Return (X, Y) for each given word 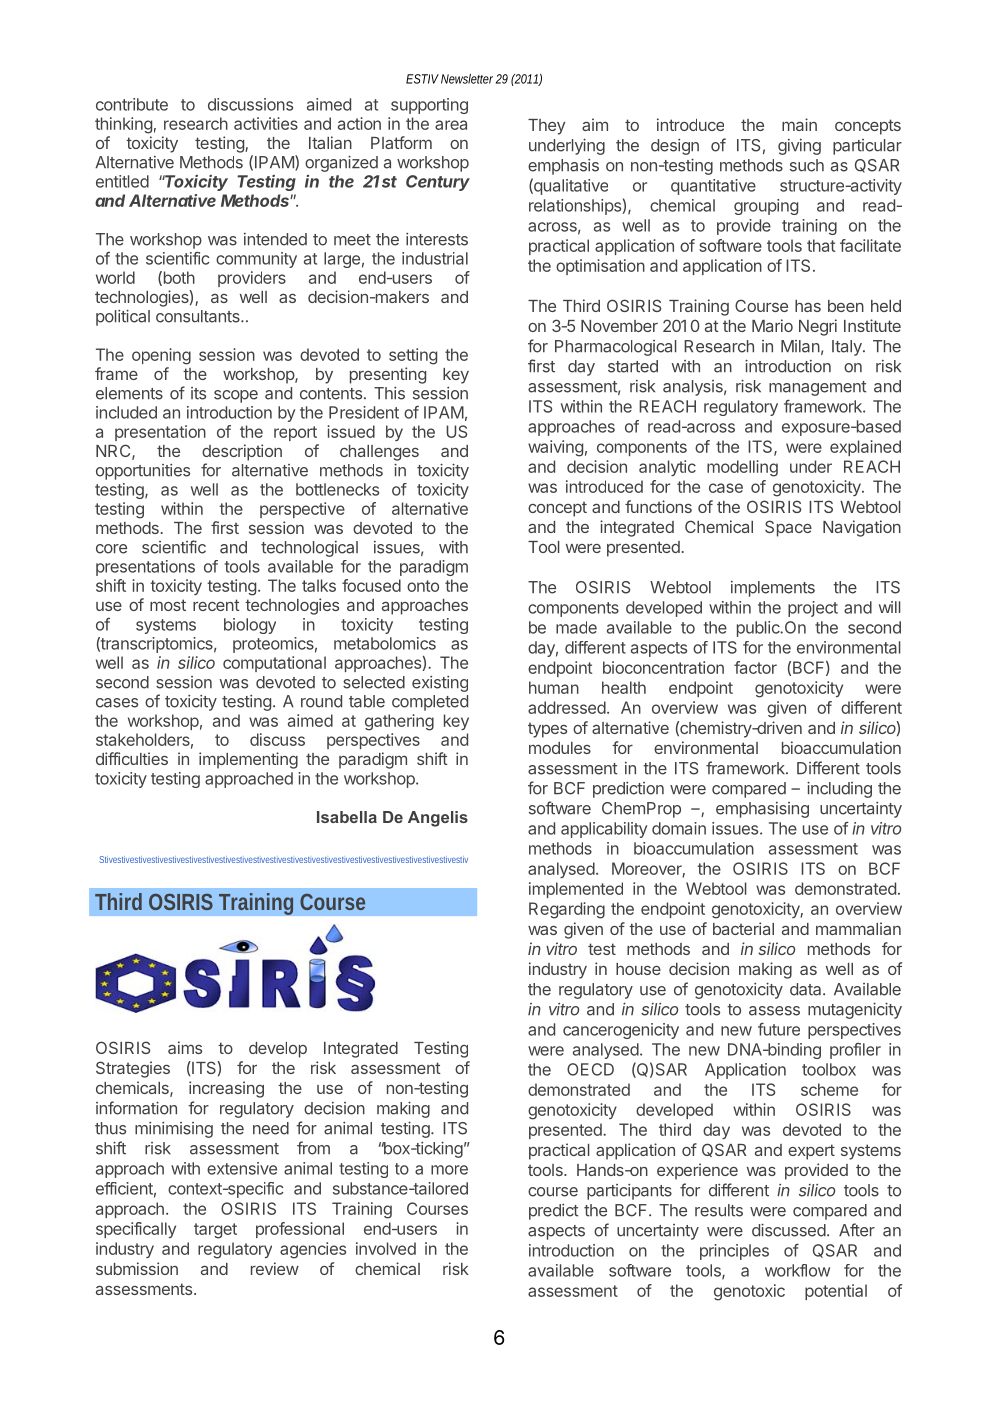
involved (386, 1248)
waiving (555, 448)
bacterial (743, 928)
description (242, 452)
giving (799, 147)
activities (266, 123)
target (215, 1231)
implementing (248, 760)
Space (788, 528)
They (546, 127)
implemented (576, 890)
